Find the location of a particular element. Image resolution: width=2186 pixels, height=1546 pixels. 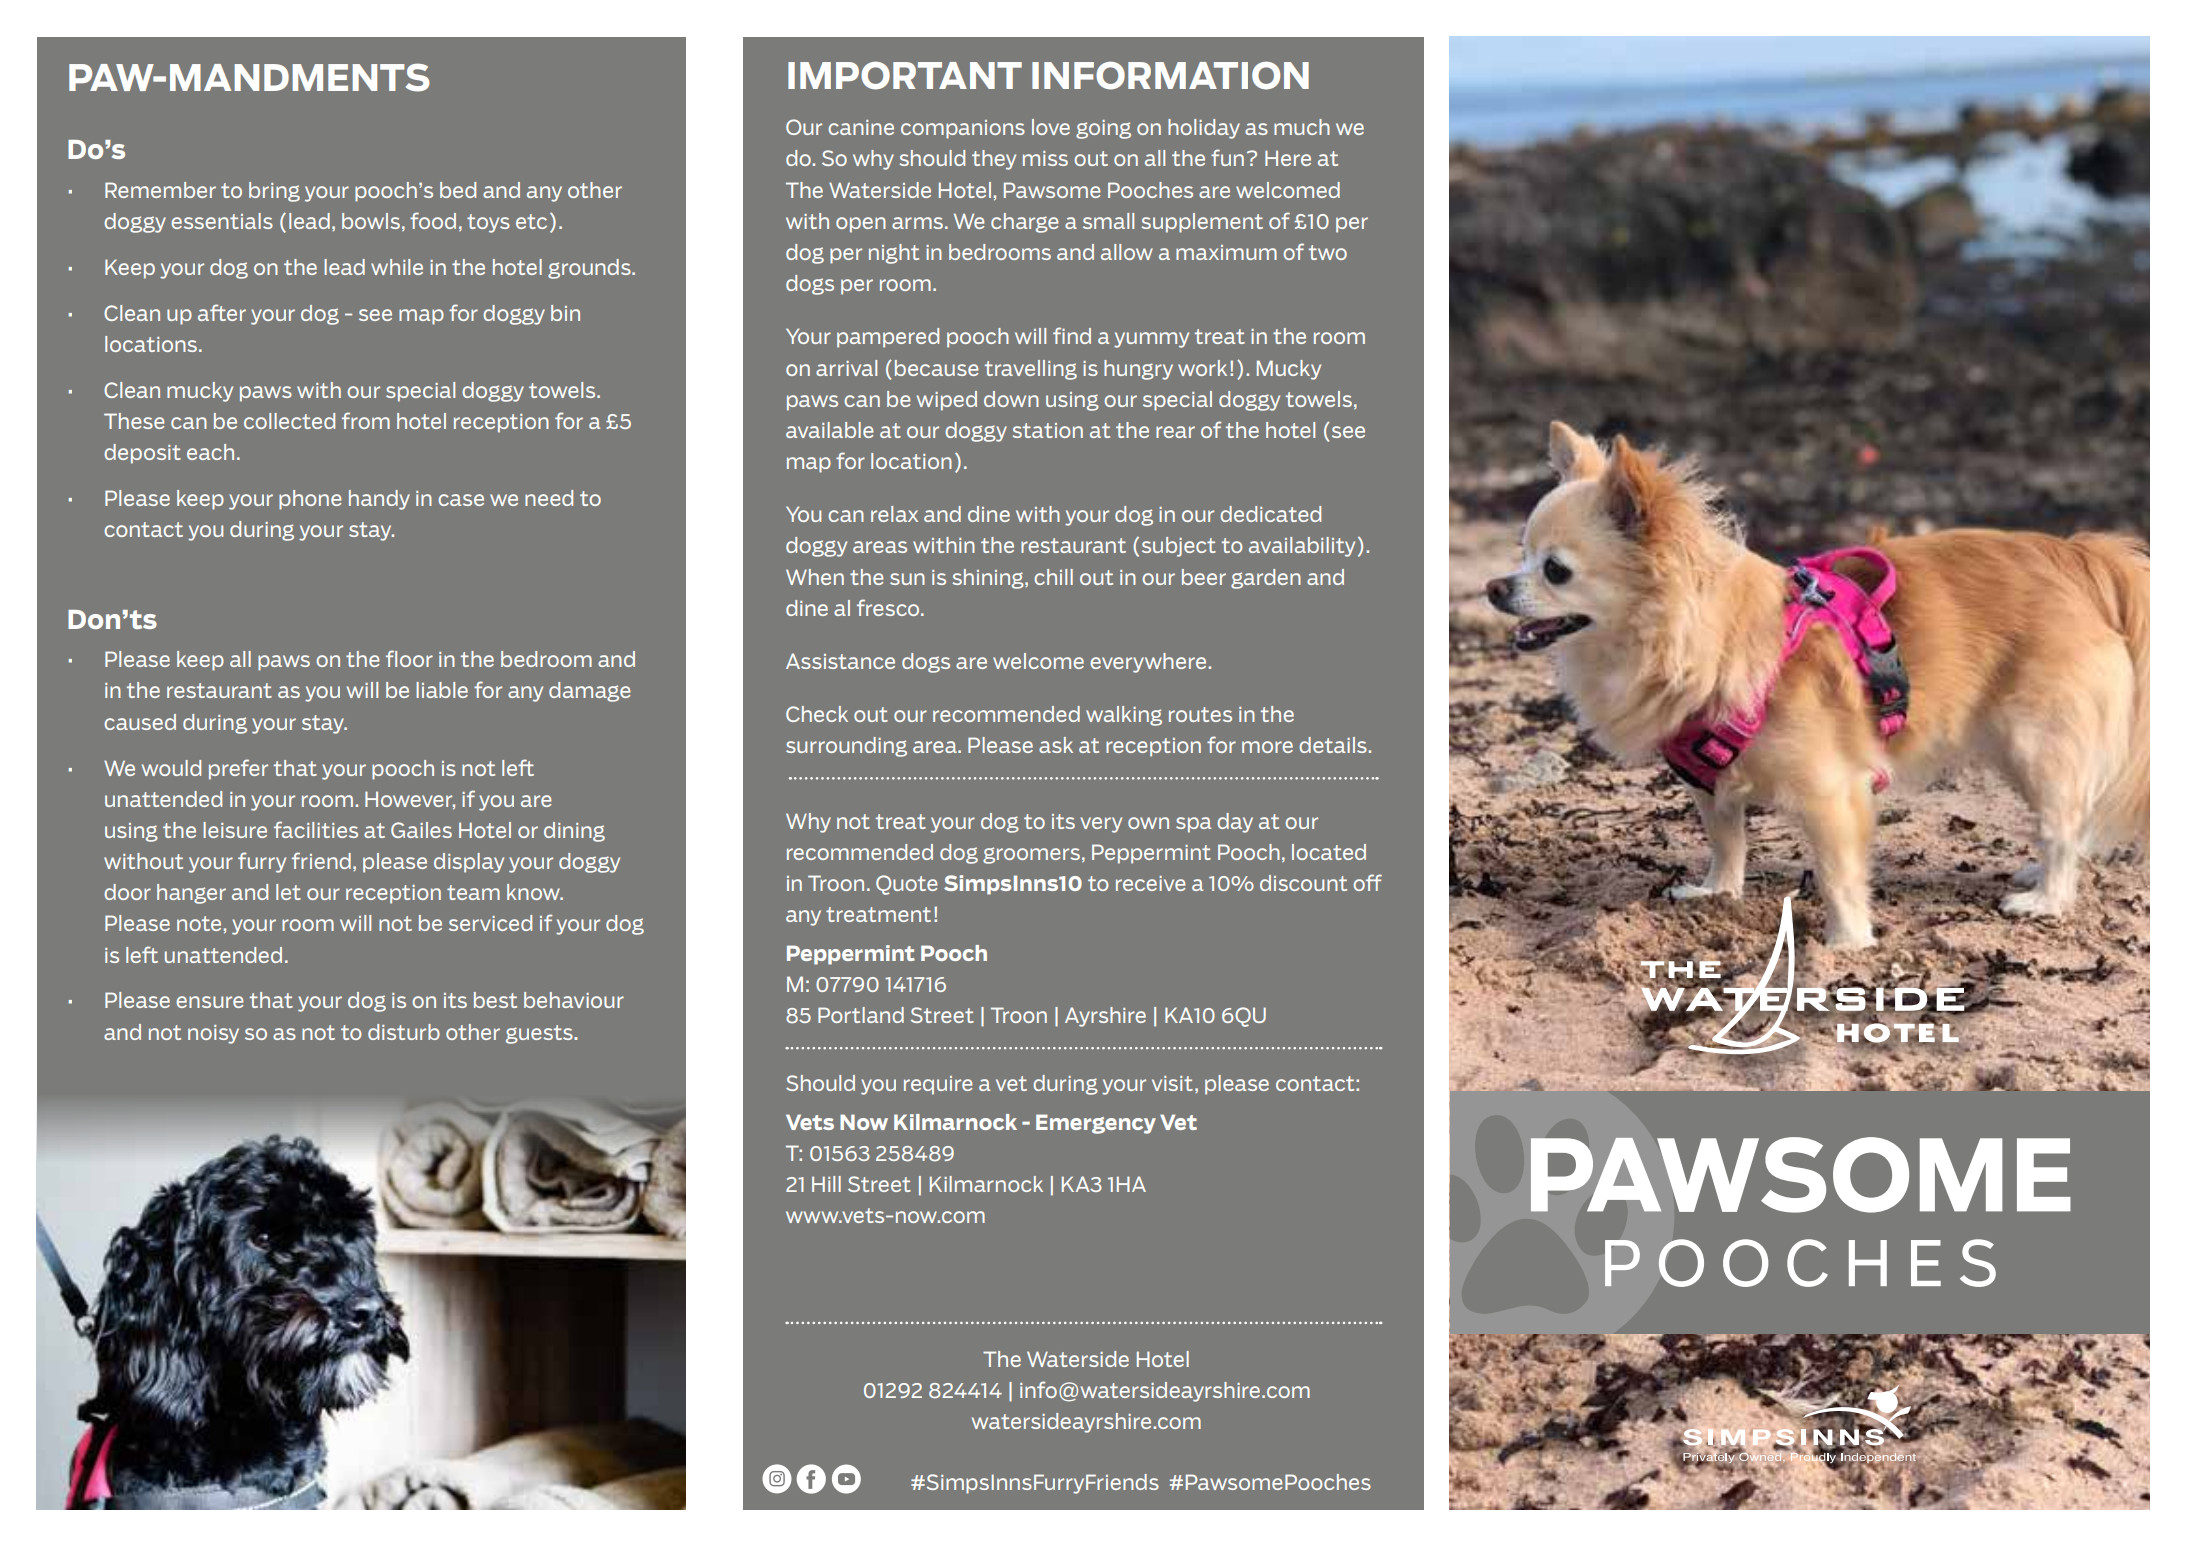

dining is located at coordinates (574, 832).
